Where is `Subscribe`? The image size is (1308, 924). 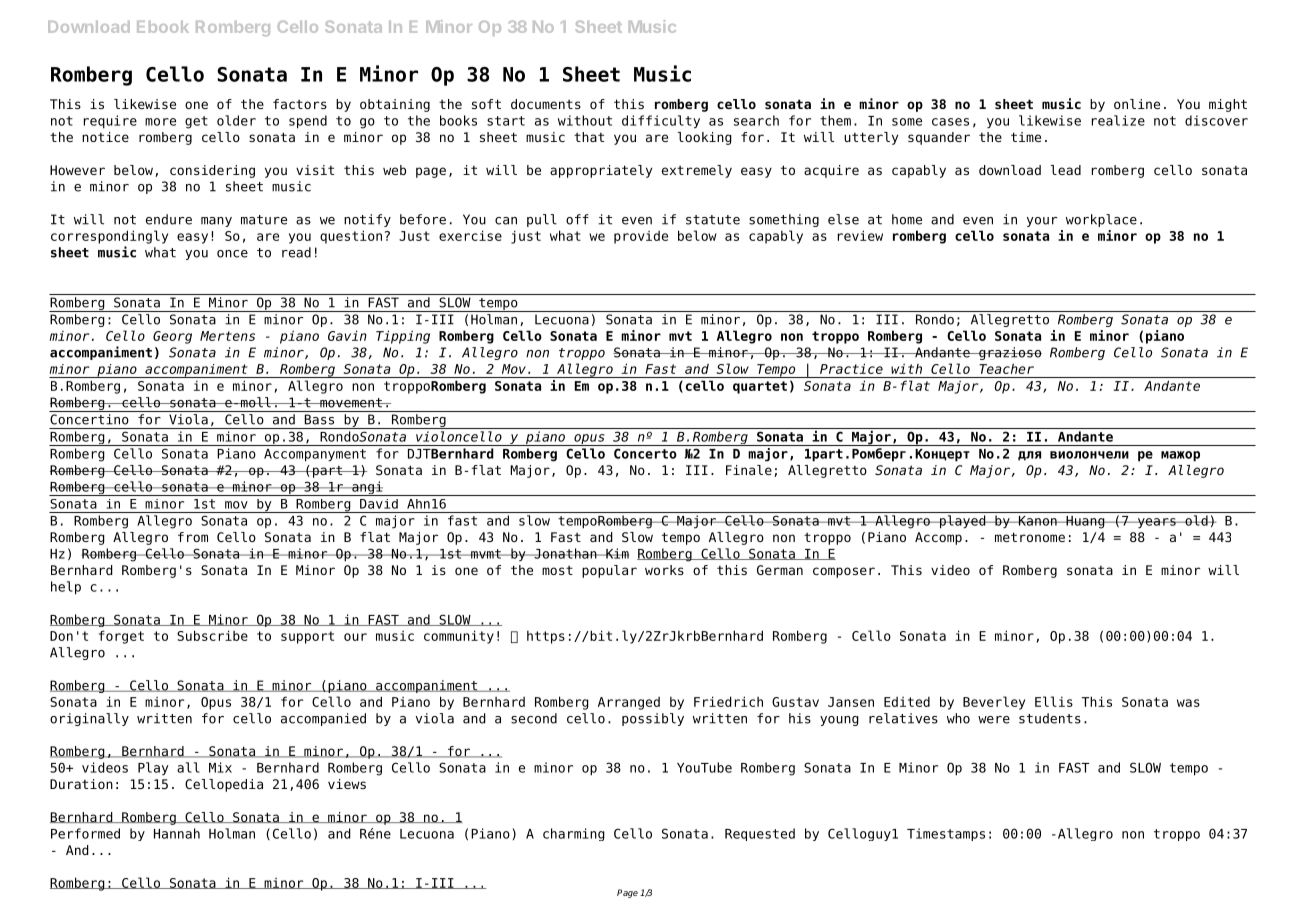
Subscribe is located at coordinates (212, 635).
